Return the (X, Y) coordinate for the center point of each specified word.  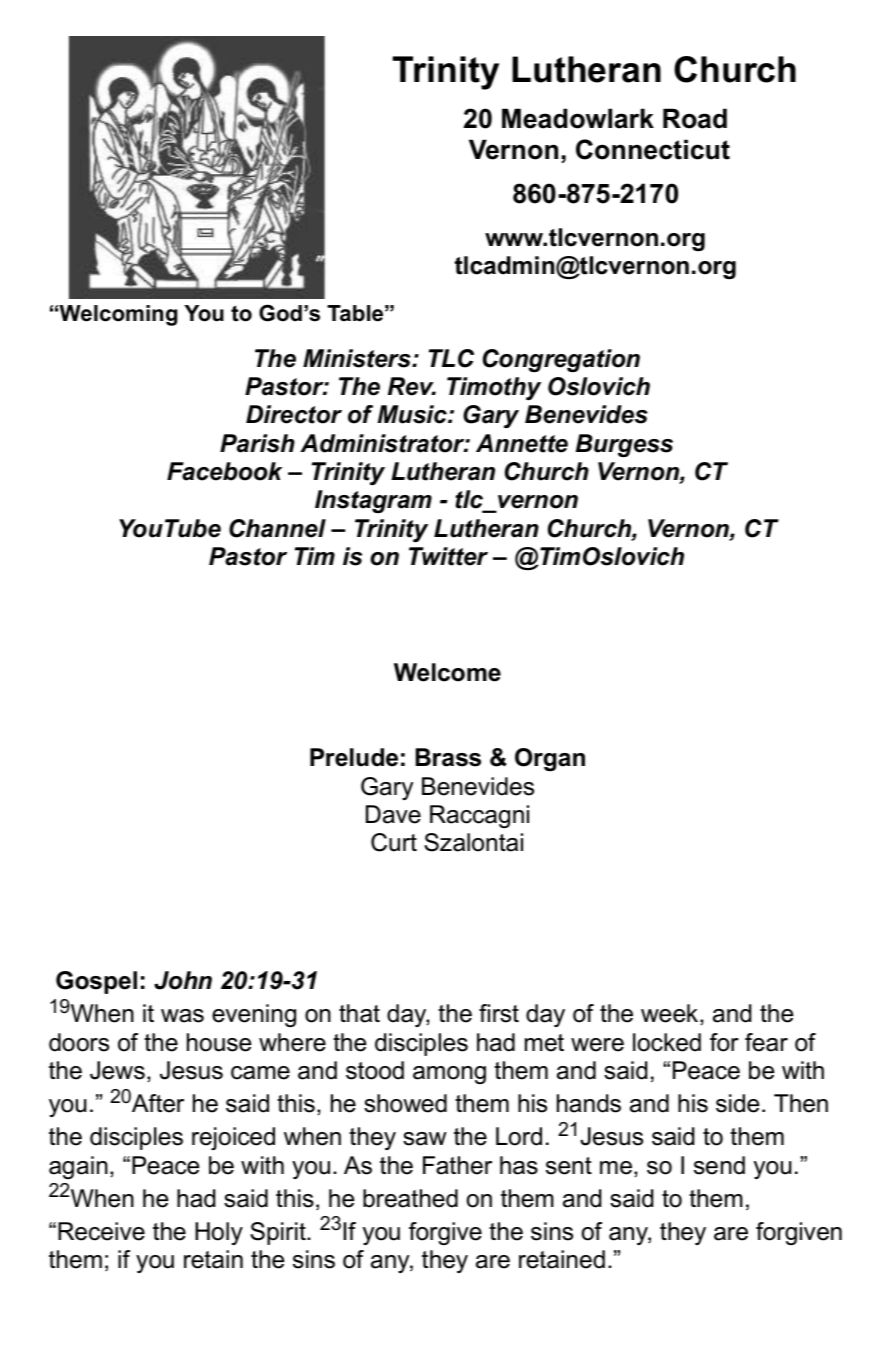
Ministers (358, 358)
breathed (410, 1198)
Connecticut (653, 149)
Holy (219, 1233)
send (719, 1165)
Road (695, 118)
